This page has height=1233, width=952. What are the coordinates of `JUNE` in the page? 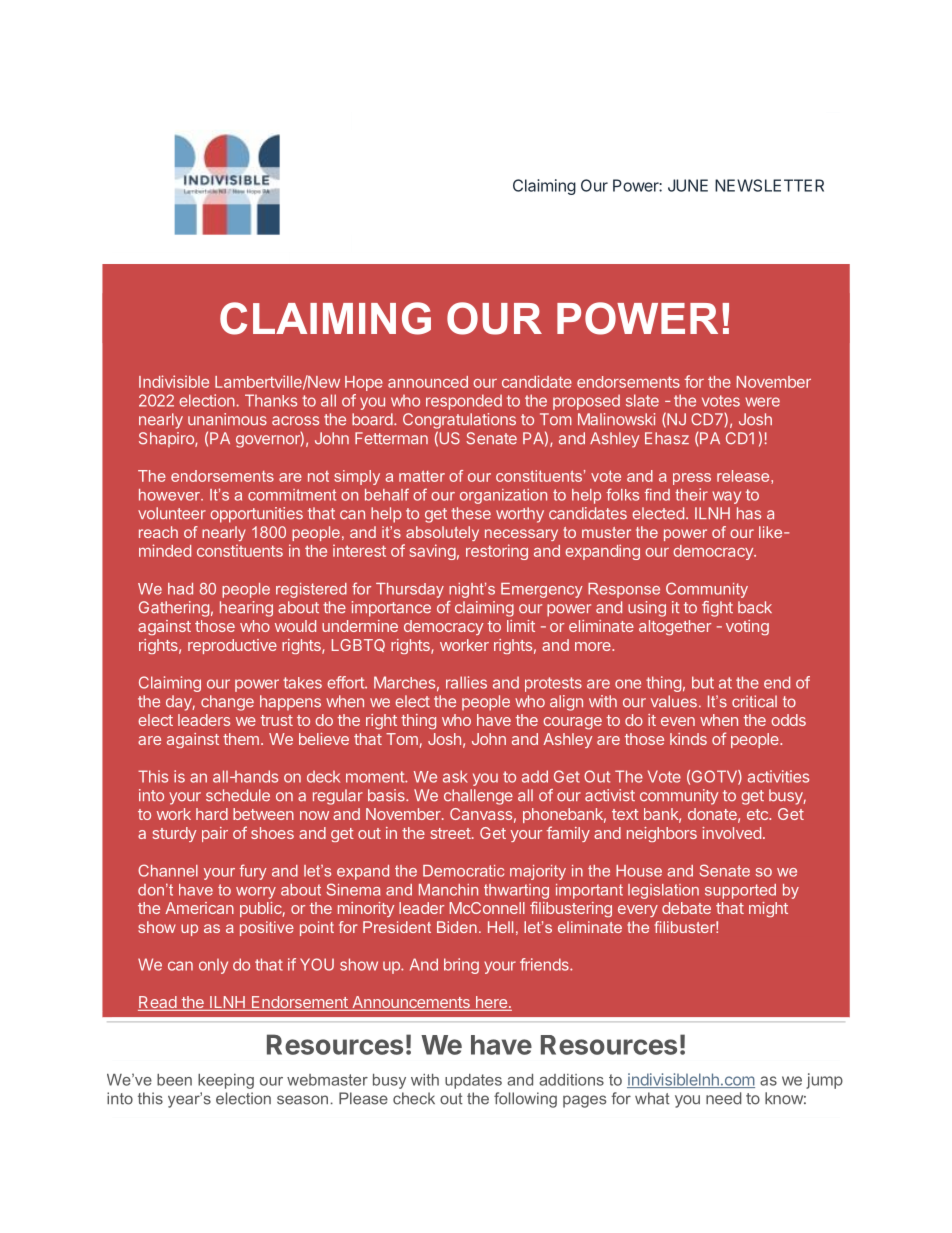 It's located at (688, 185).
